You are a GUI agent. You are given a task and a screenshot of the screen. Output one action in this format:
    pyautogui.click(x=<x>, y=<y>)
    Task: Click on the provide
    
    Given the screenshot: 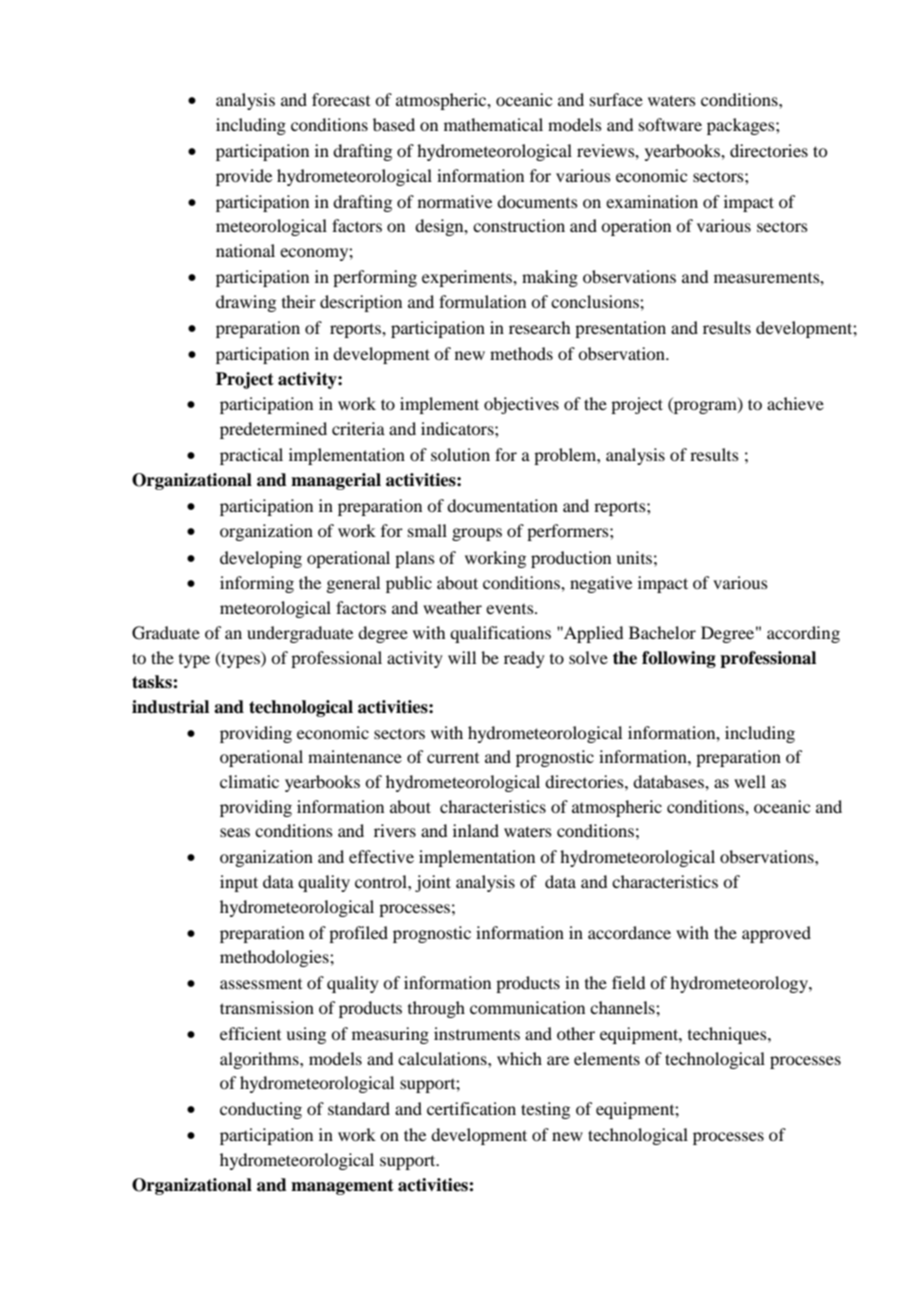 What is the action you would take?
    pyautogui.click(x=244, y=177)
